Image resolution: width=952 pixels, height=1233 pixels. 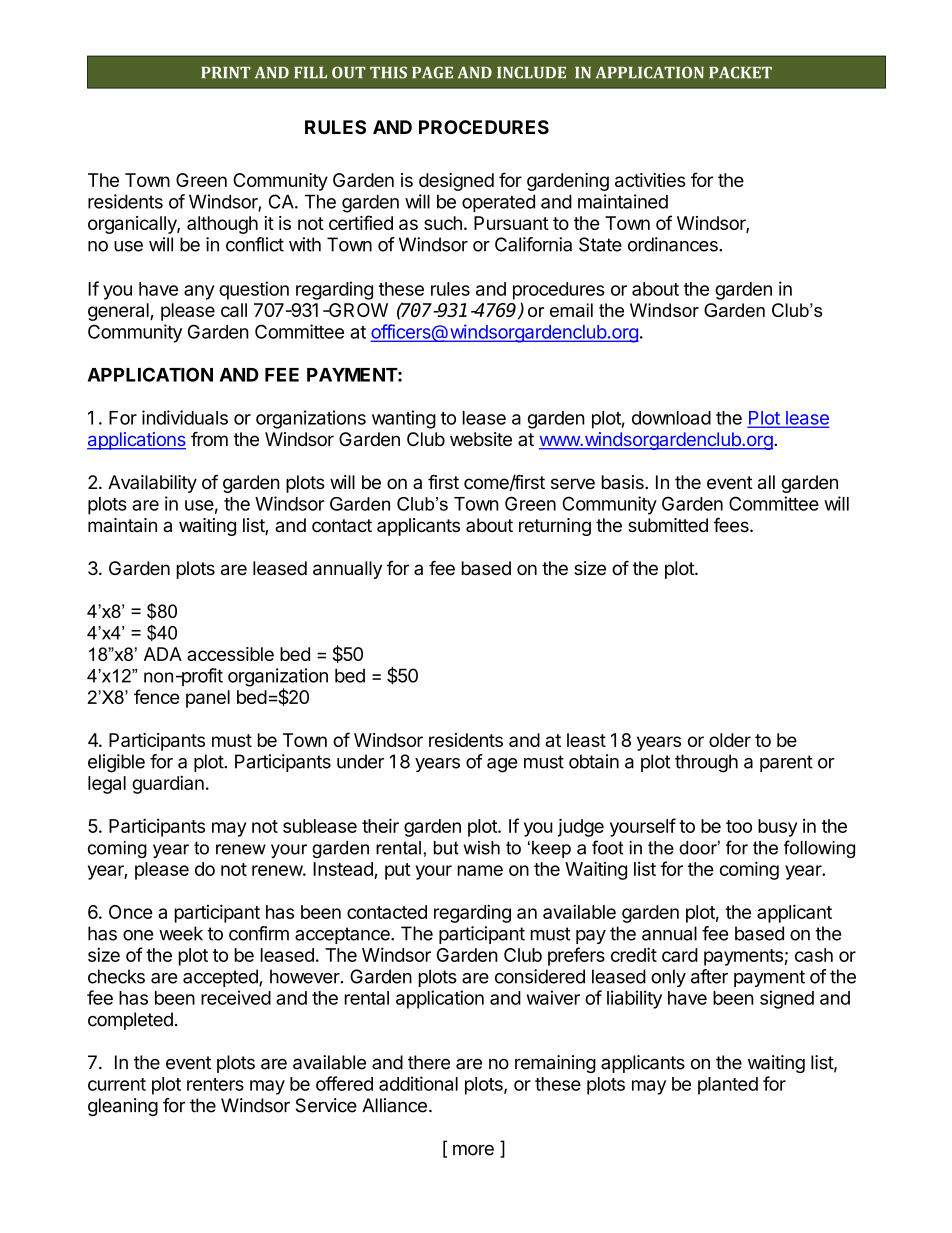 I want to click on PAGE, so click(x=432, y=72).
